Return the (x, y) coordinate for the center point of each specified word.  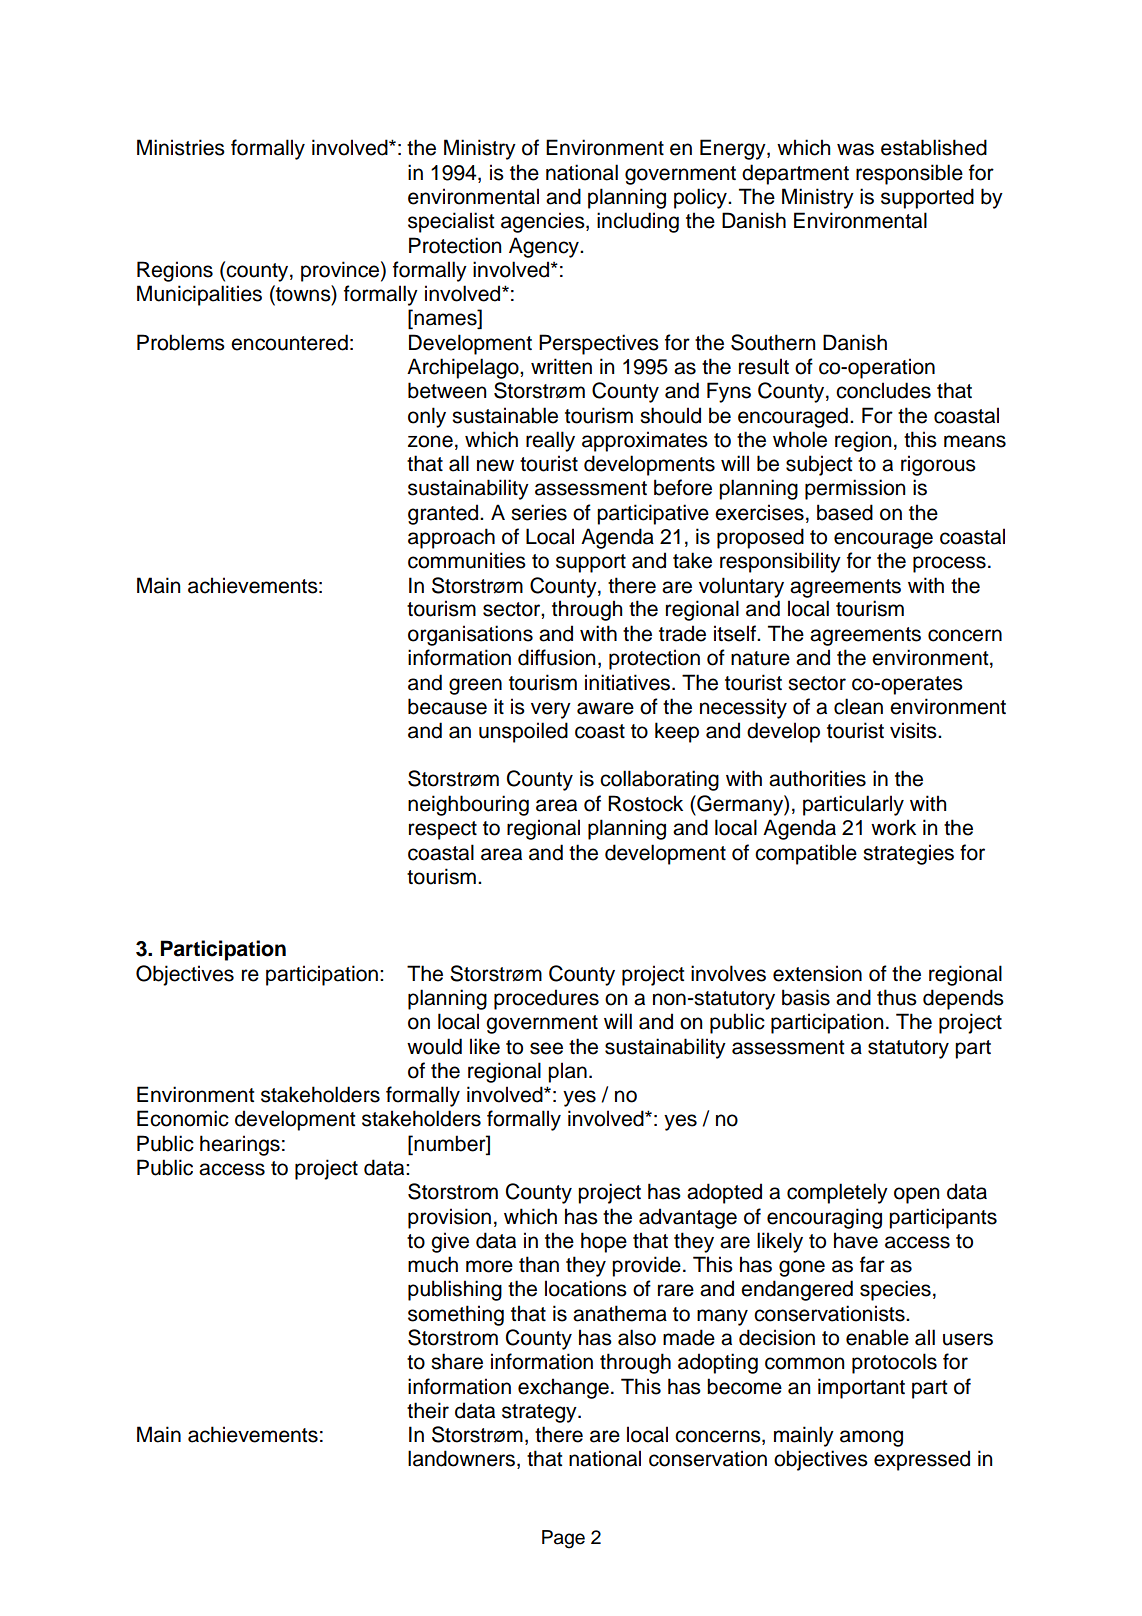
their (428, 1410)
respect (443, 830)
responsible (909, 174)
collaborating (659, 780)
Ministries (181, 147)
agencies (544, 222)
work (893, 827)
